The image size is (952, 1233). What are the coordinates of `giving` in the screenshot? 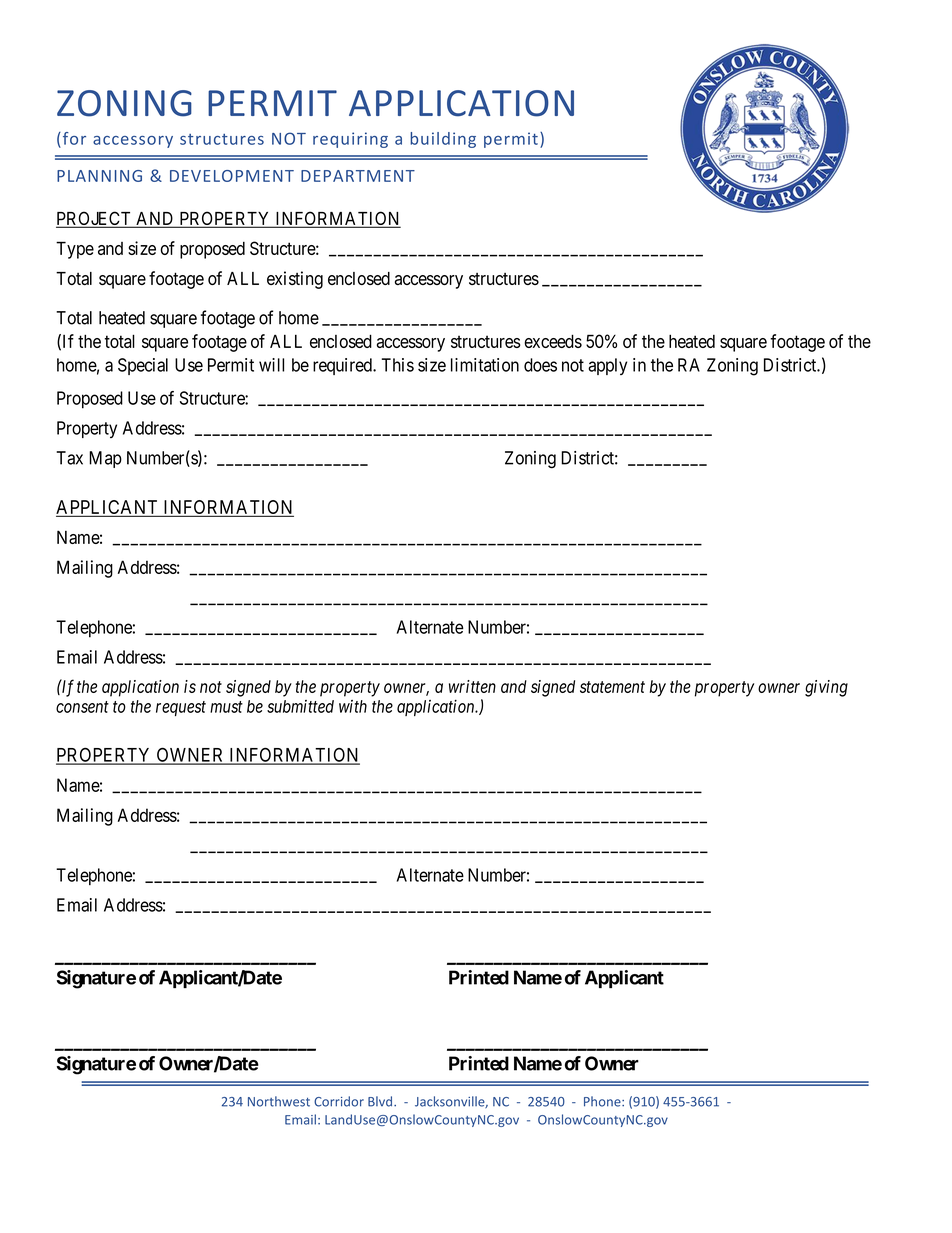 It's located at (826, 688).
